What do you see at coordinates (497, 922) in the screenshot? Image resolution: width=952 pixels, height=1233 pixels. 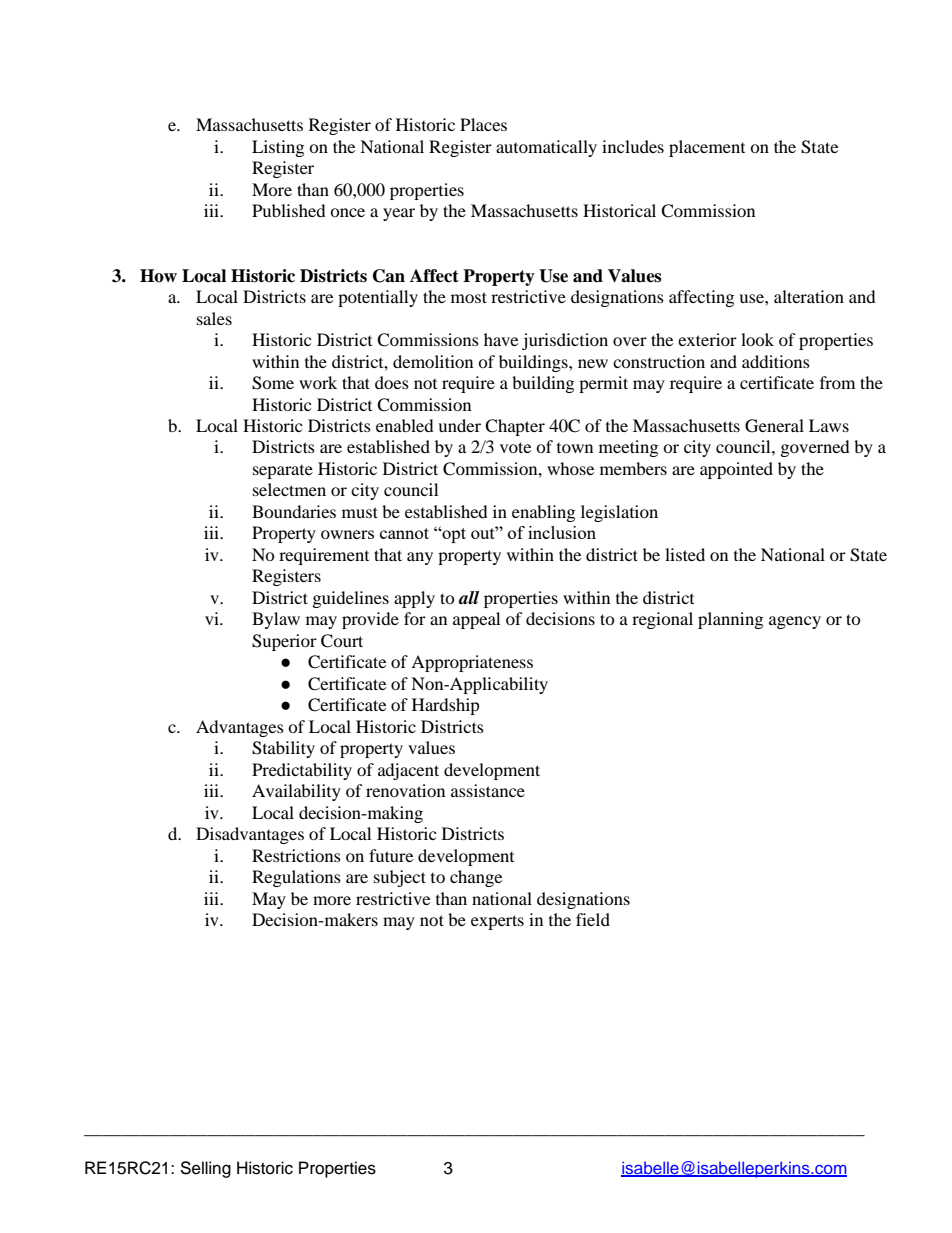 I see `experts` at bounding box center [497, 922].
